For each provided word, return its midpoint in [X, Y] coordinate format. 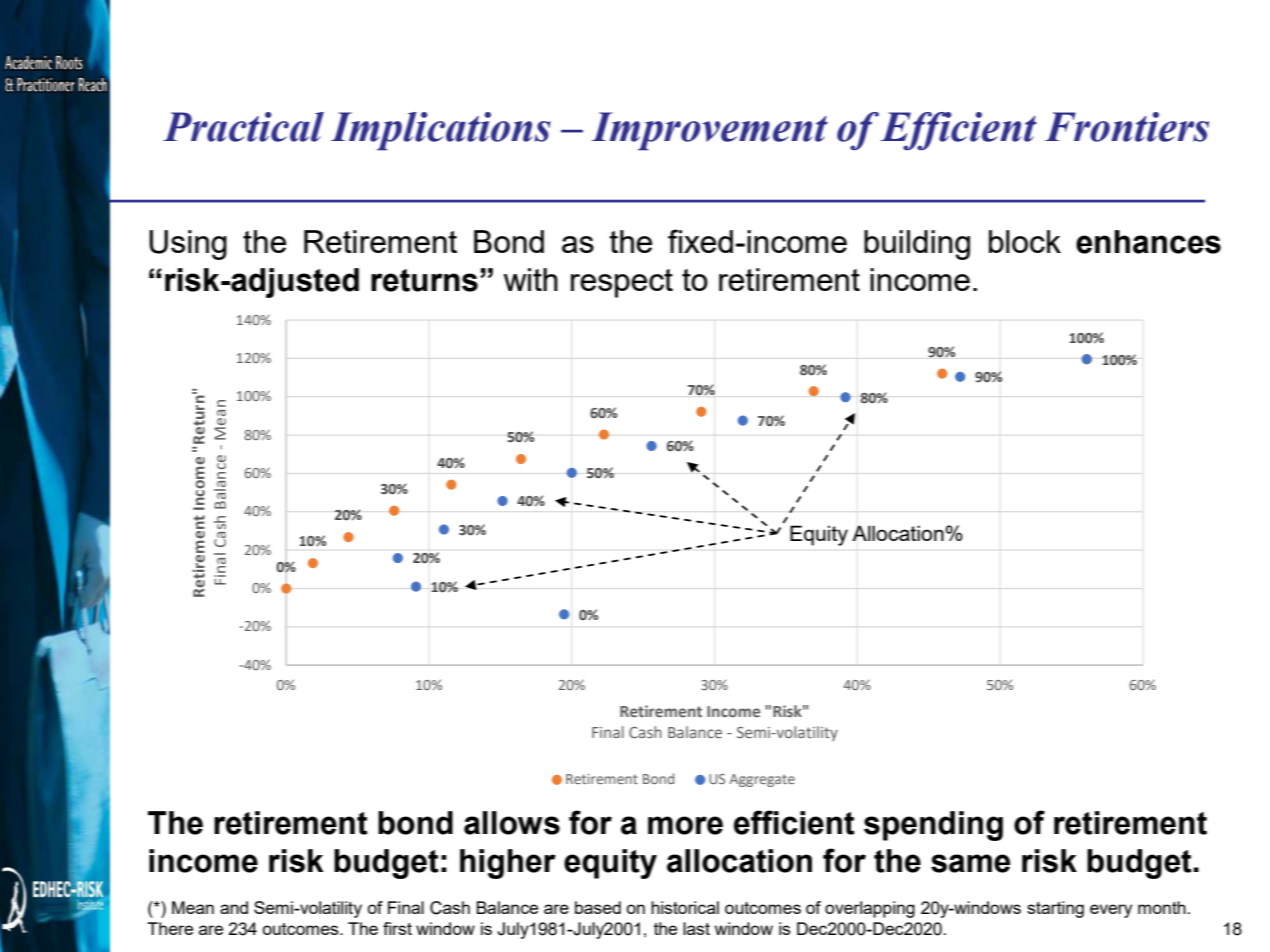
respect [622, 283]
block [1025, 241]
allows [512, 823]
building [917, 245]
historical [685, 907]
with [530, 279]
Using [188, 245]
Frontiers [1127, 127]
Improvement [709, 131]
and [234, 907]
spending [933, 826]
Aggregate [762, 780]
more [685, 825]
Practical [243, 127]
